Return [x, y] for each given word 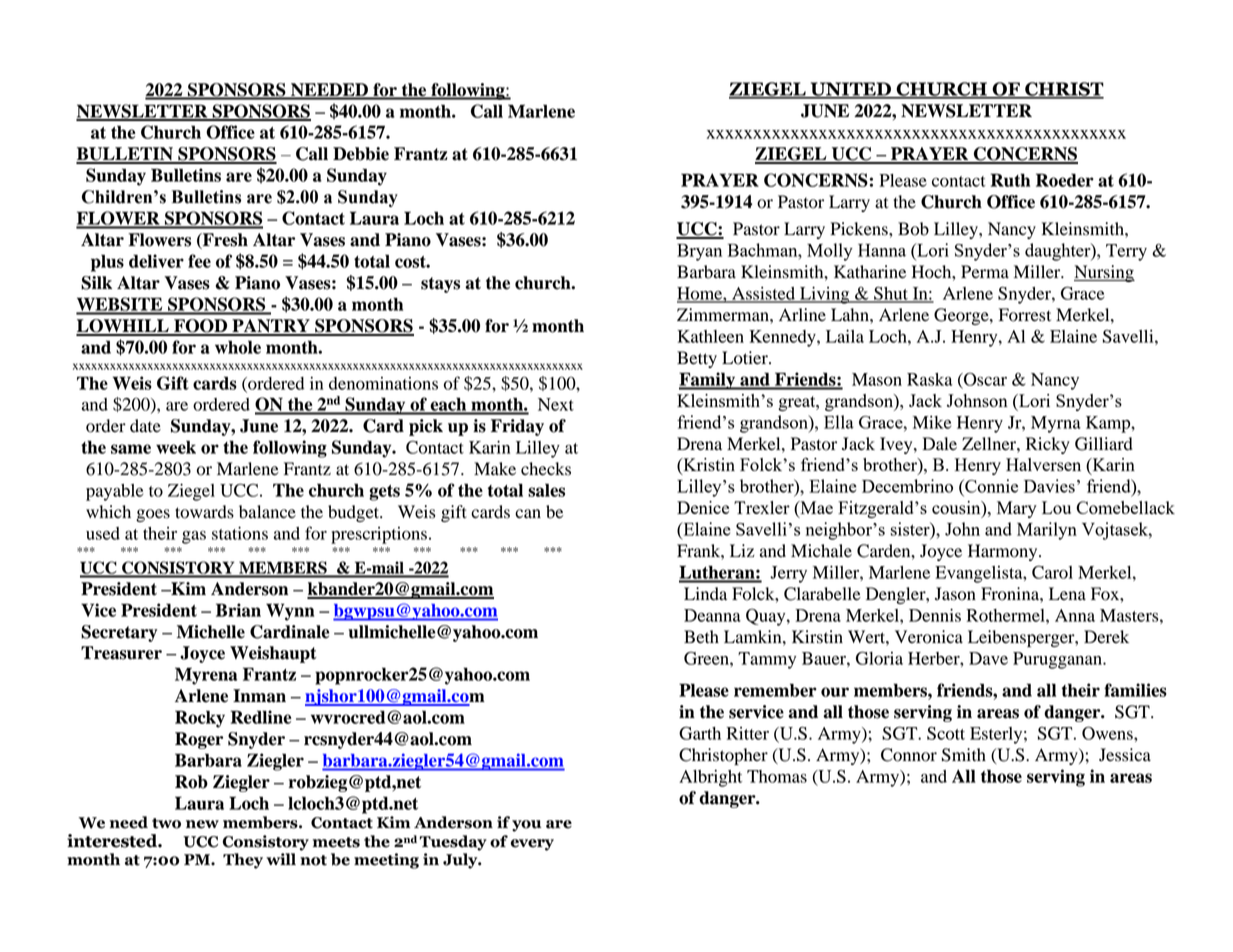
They [243, 861]
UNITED [850, 90]
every [532, 845]
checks [546, 469]
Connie [990, 486]
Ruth [1010, 180]
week [176, 447]
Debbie [361, 154]
